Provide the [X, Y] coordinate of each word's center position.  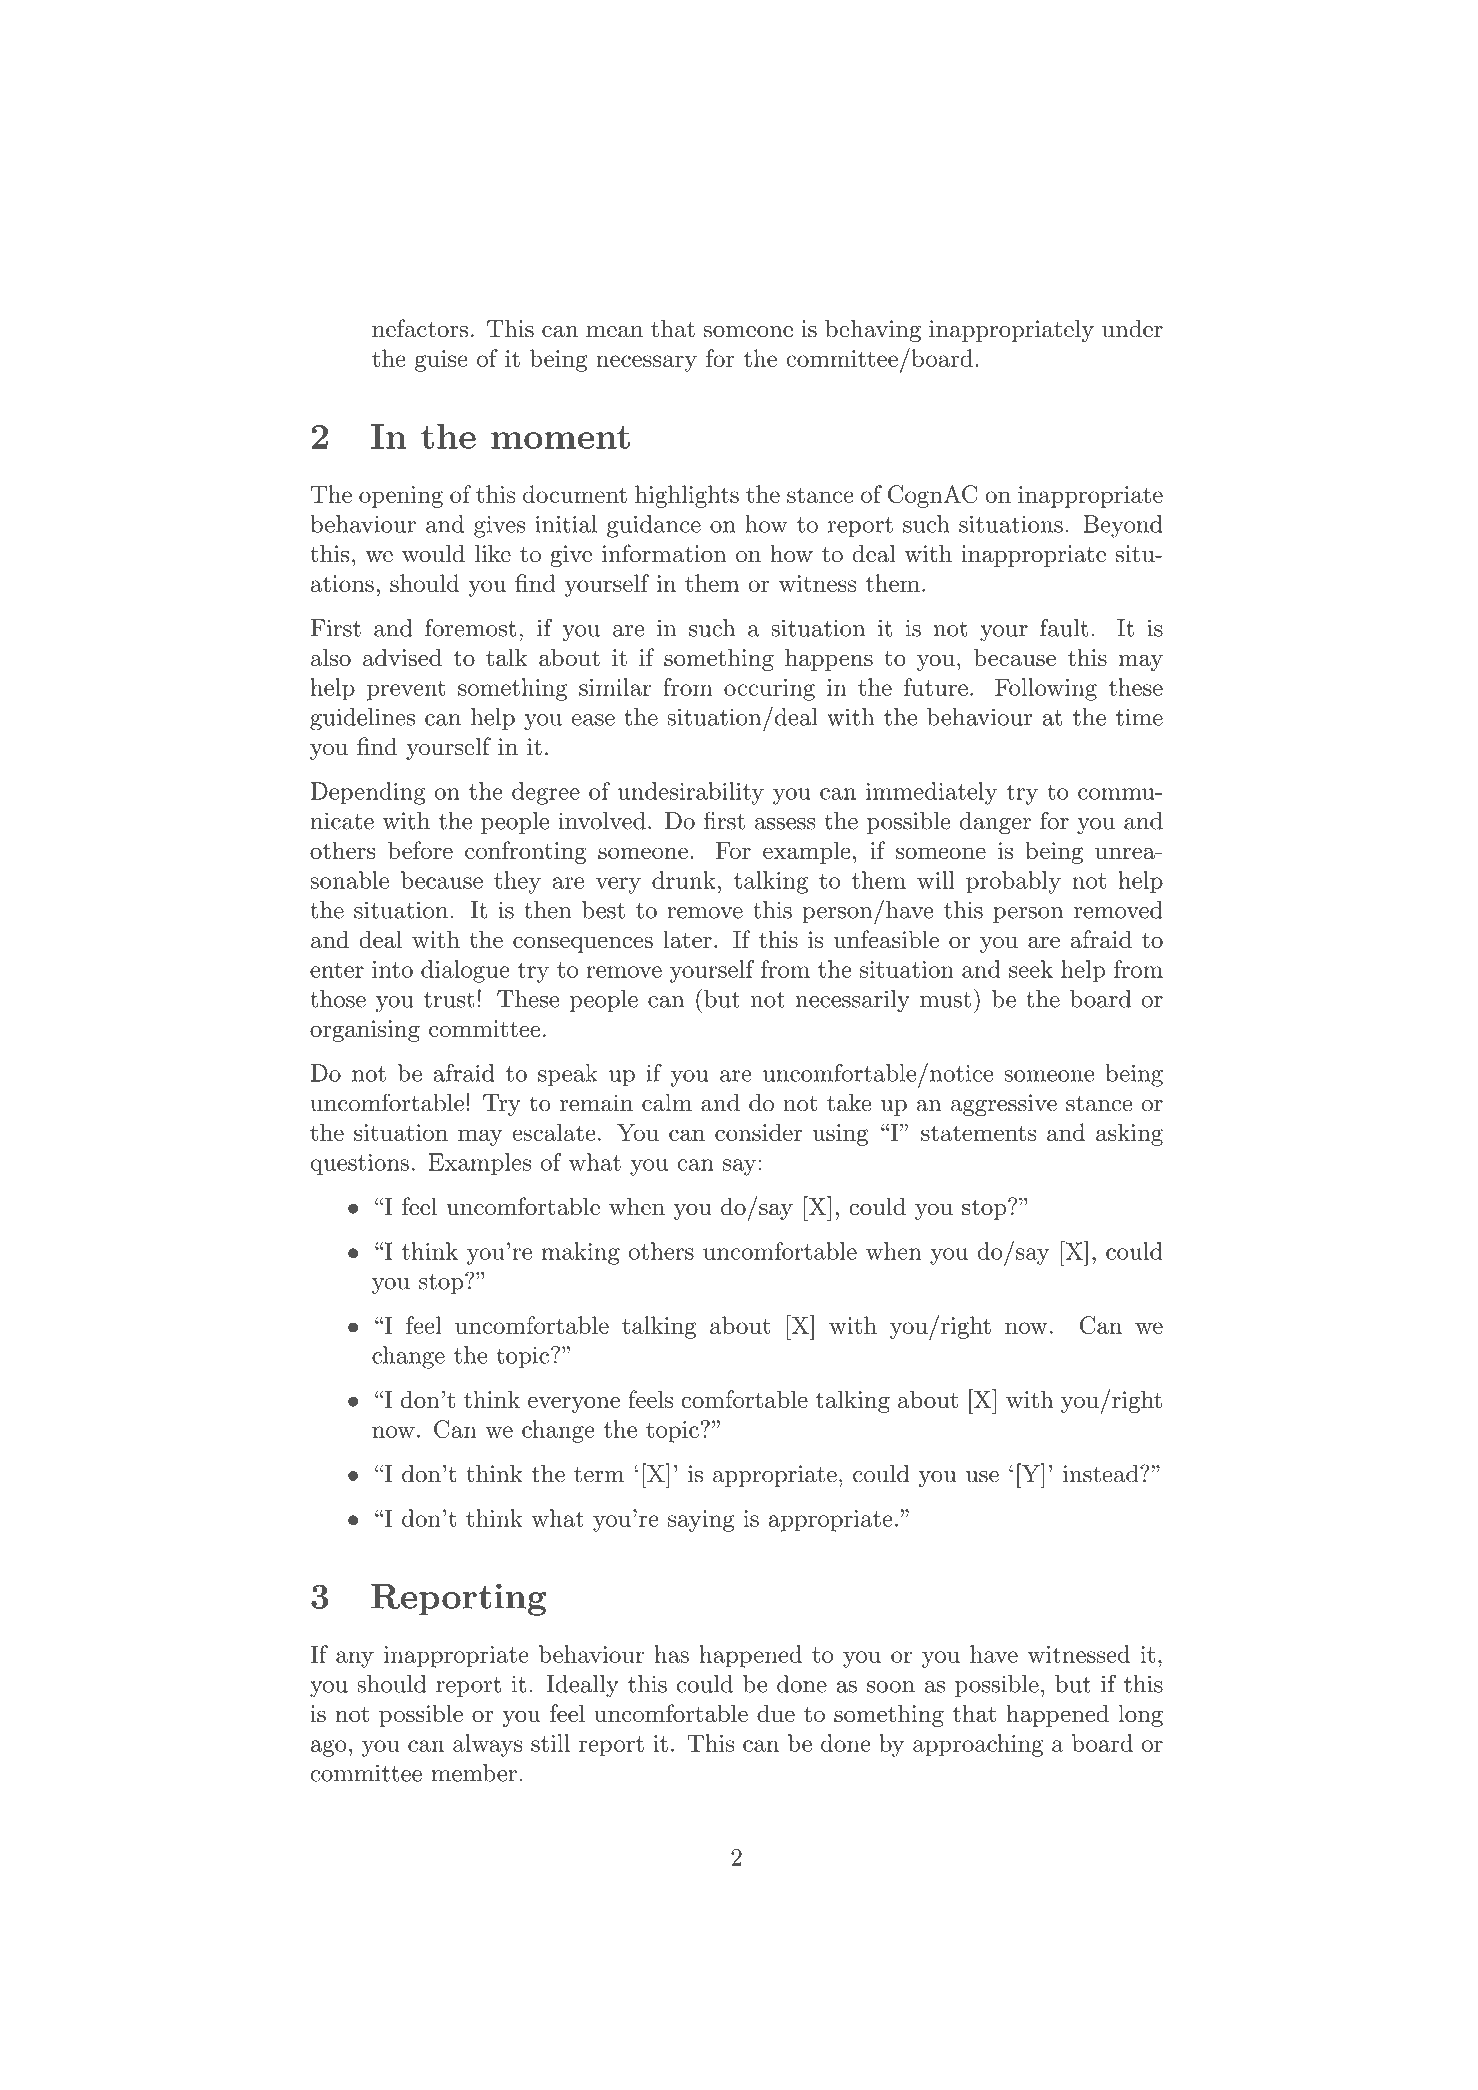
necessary [646, 363]
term [599, 1475]
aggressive [1004, 1105]
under [1132, 329]
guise [441, 361]
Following [1046, 689]
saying [701, 1521]
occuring [769, 690]
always [488, 1745]
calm [667, 1103]
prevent [406, 690]
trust [449, 1000]
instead [1101, 1474]
